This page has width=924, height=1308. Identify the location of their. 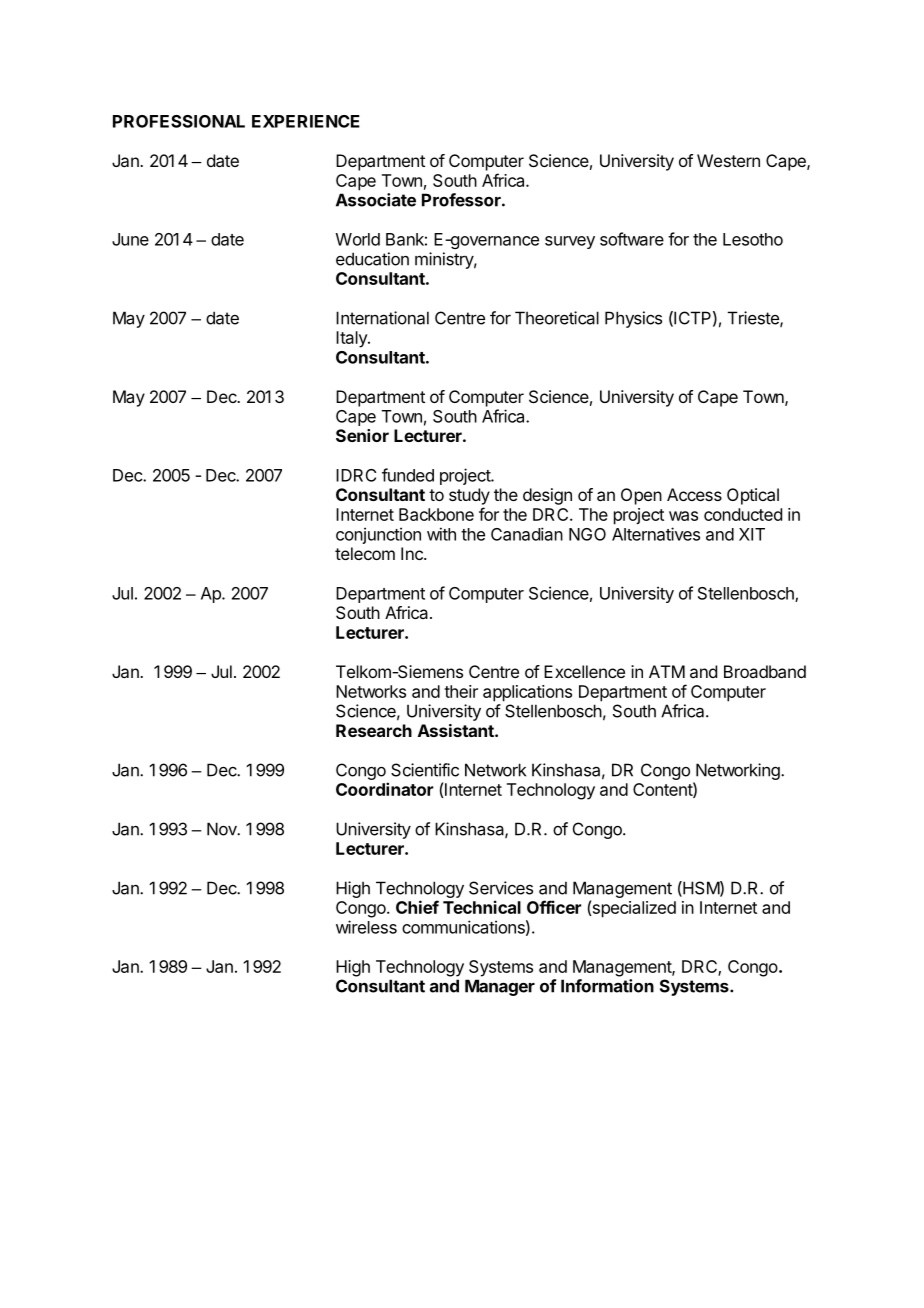
(461, 691).
